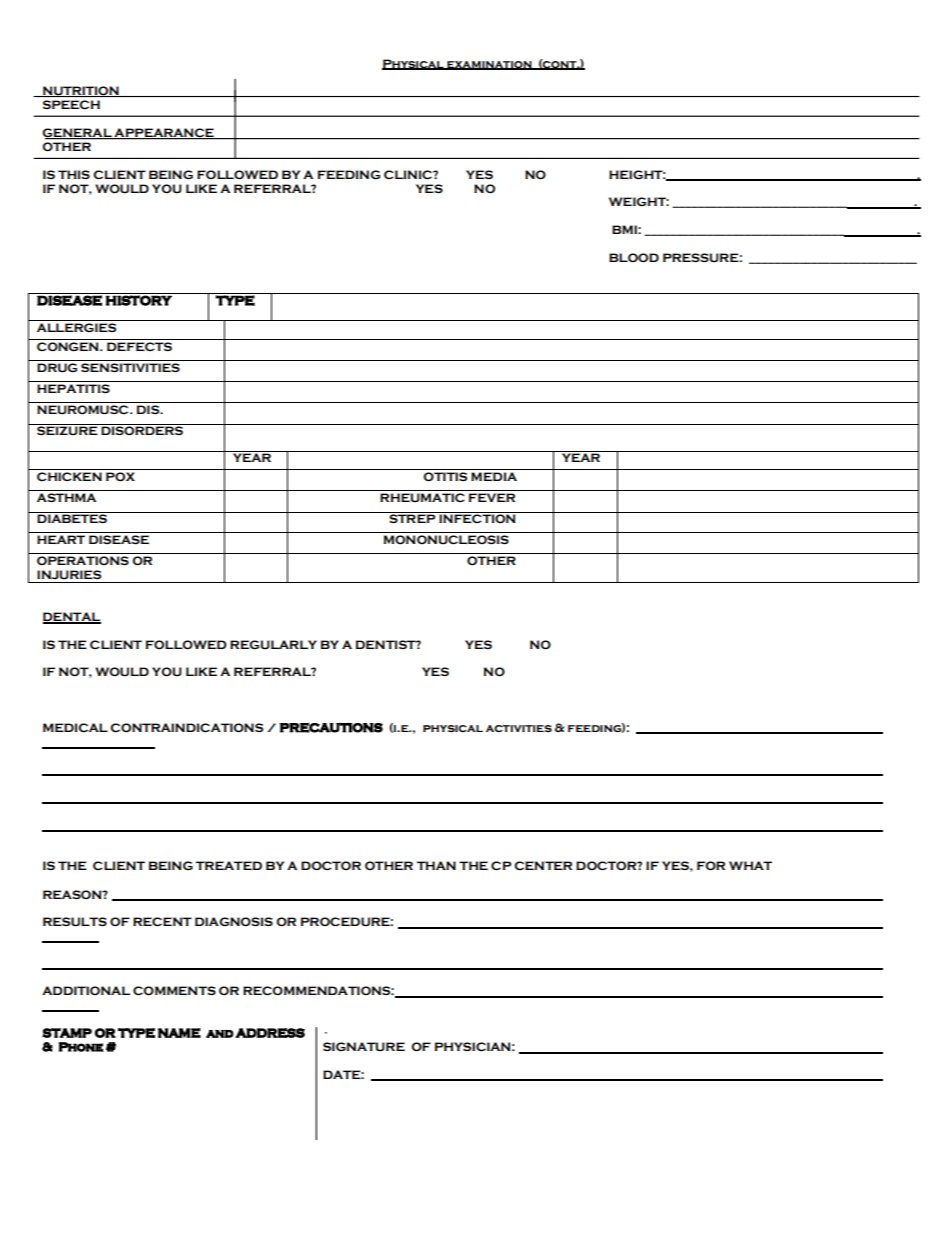 This image has height=1233, width=952. Describe the element at coordinates (519, 728) in the image. I see `activities` at that location.
